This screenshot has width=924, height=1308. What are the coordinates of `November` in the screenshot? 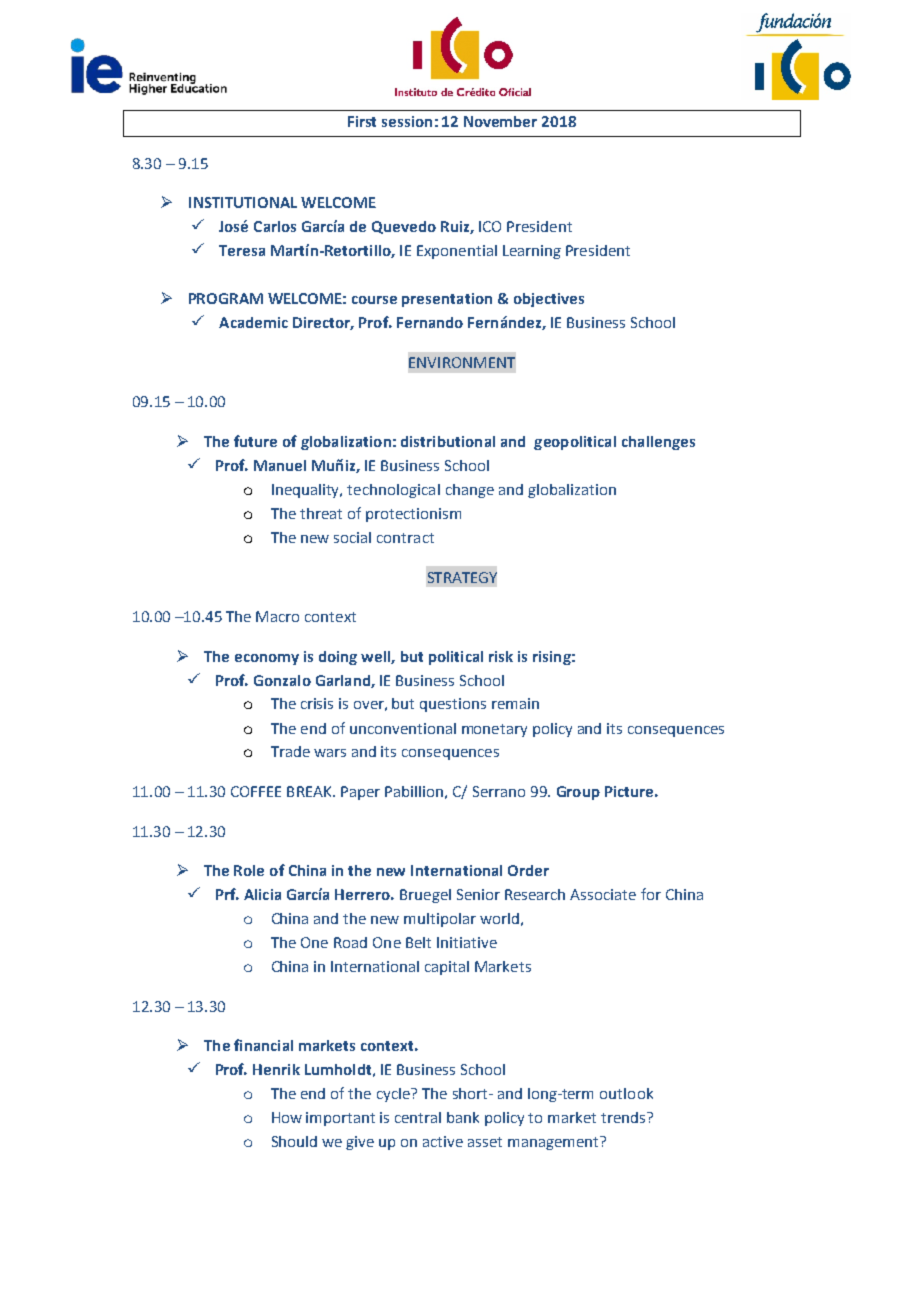 It's located at (500, 121).
